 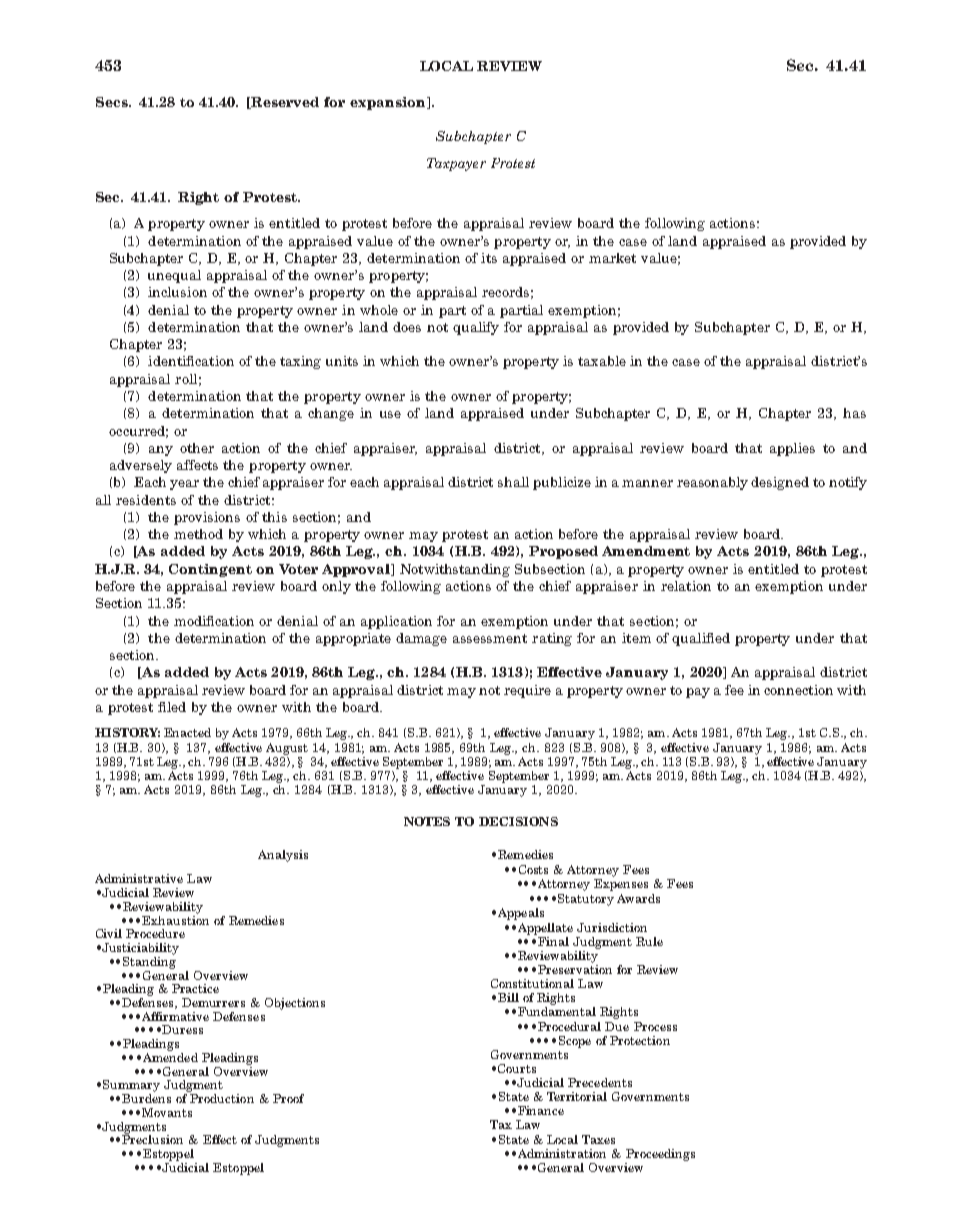 I want to click on connection, so click(x=798, y=690).
